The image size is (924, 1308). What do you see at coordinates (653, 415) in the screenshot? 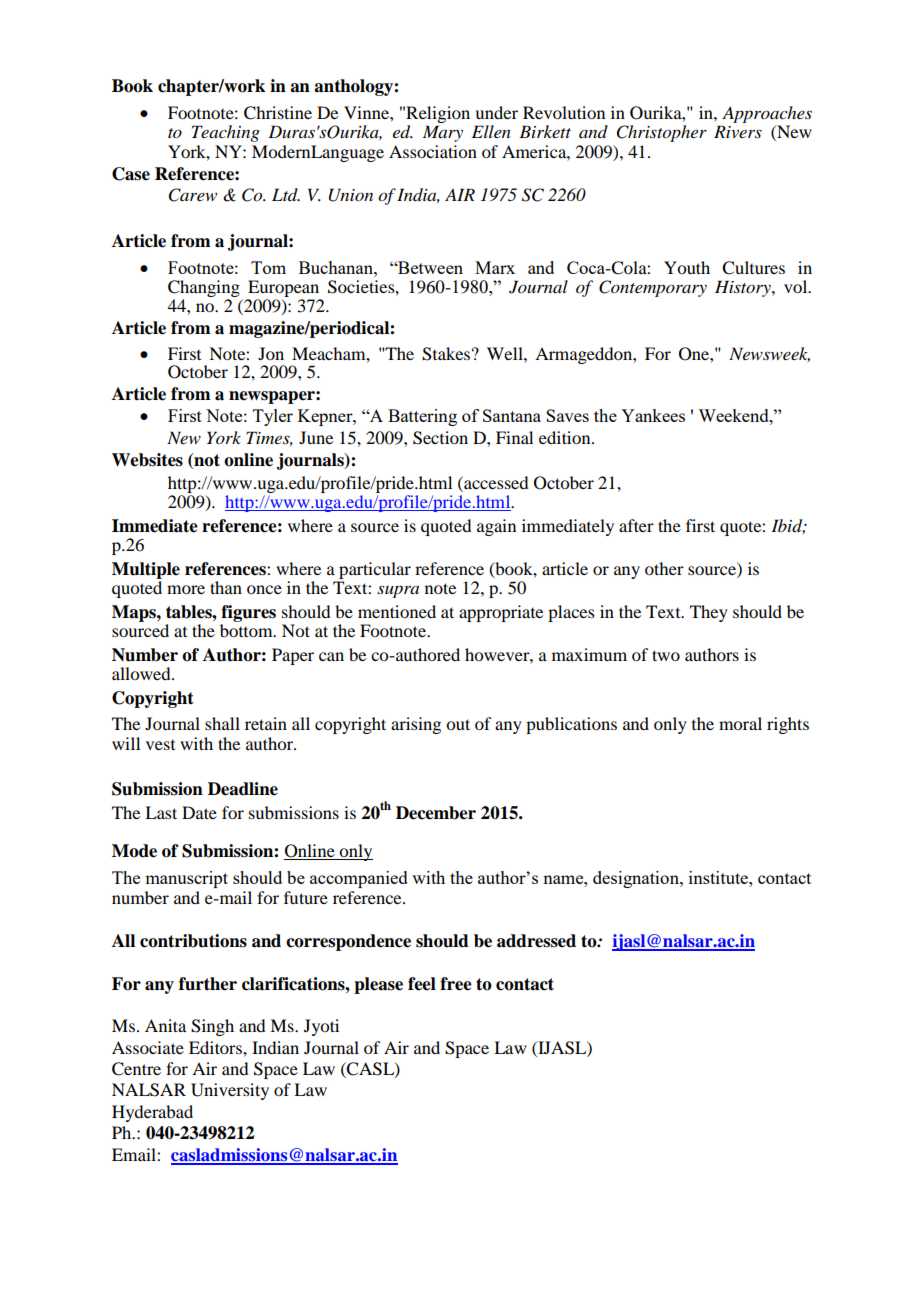
I see `Yankees` at bounding box center [653, 415].
